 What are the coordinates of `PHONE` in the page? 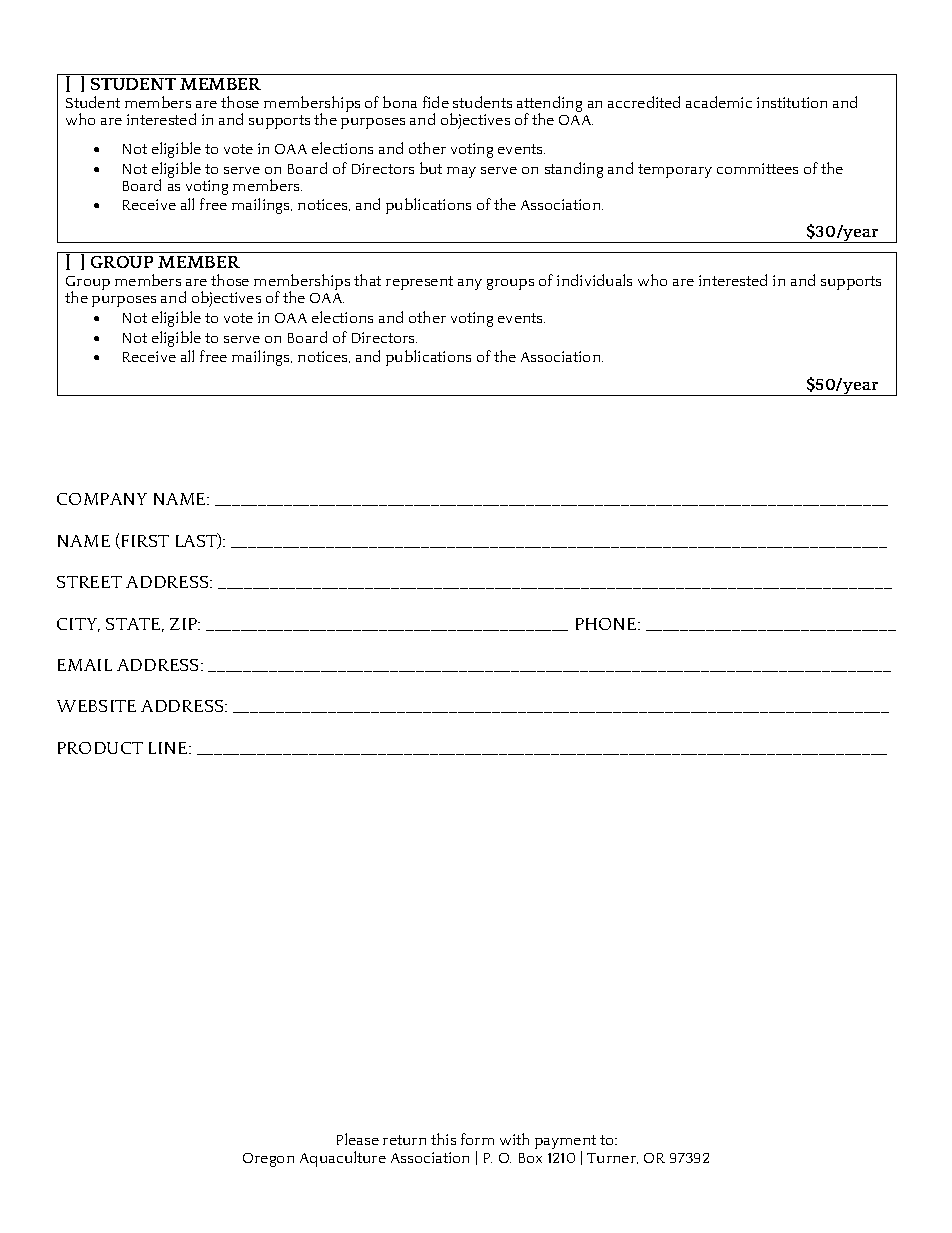 It's located at (607, 624).
